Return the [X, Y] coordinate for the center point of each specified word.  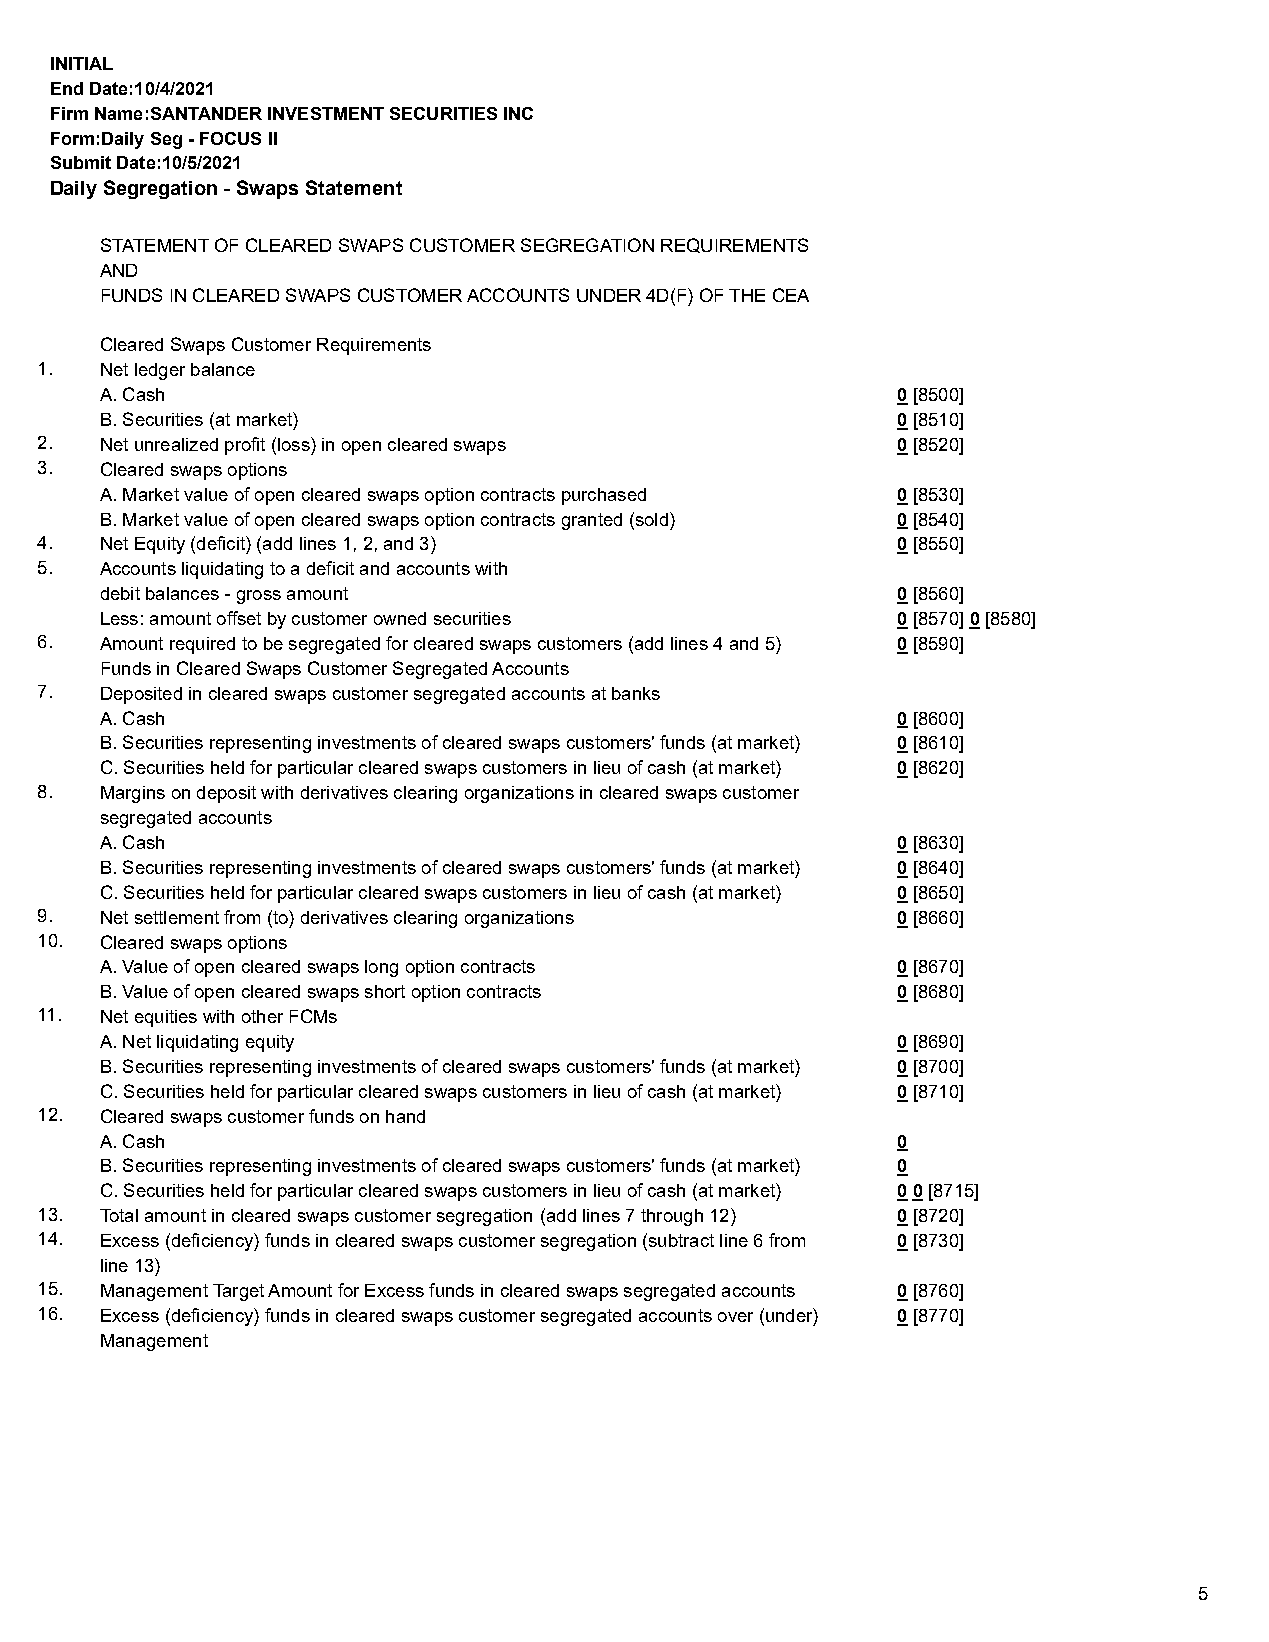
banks [636, 693]
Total [119, 1215]
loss [295, 444]
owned [400, 618]
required [202, 645]
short [385, 991]
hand [405, 1116]
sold [650, 519]
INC [518, 113]
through [672, 1217]
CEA [791, 295]
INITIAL [82, 63]
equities [166, 1018]
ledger [160, 371]
